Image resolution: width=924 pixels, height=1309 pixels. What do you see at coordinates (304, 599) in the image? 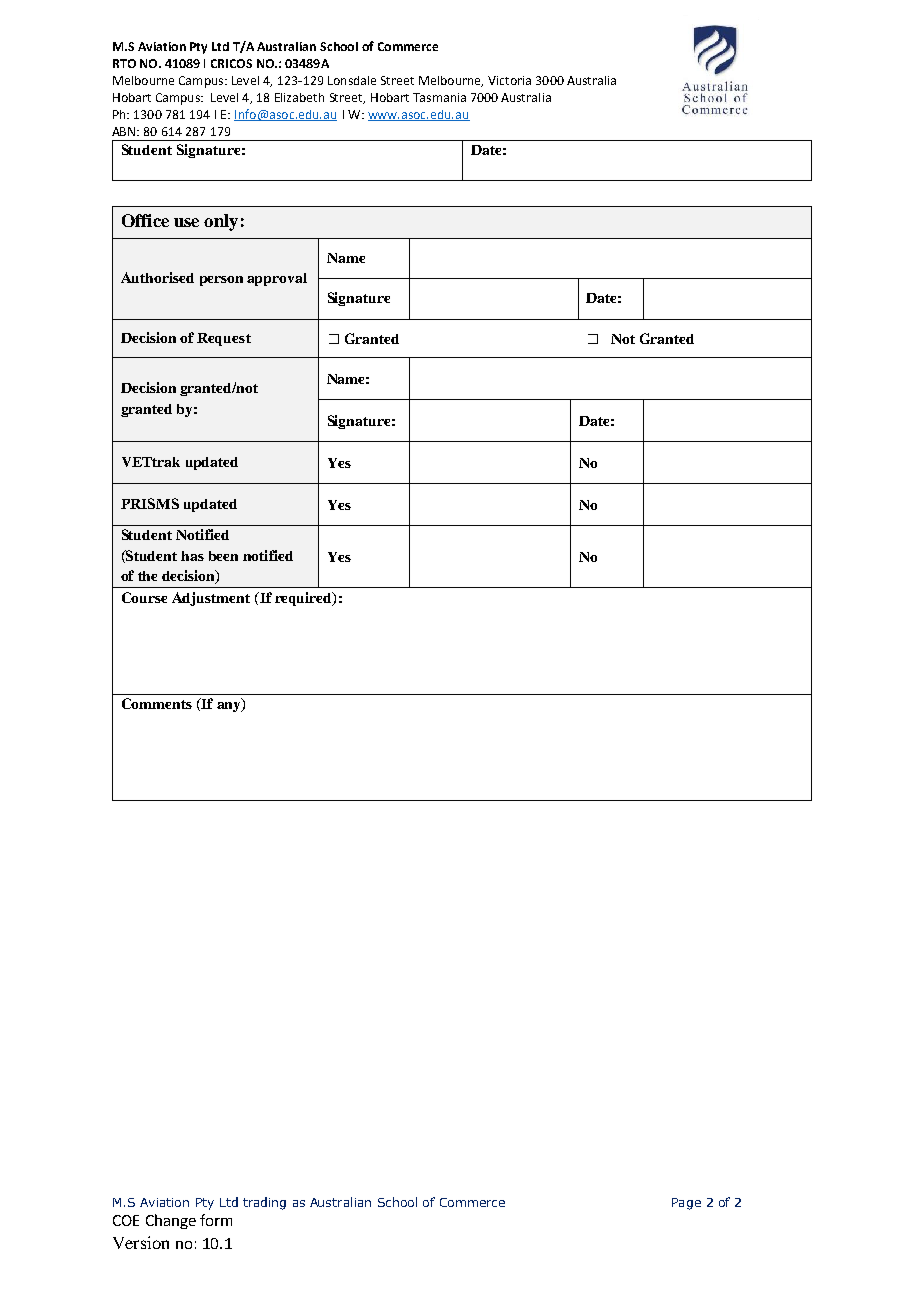
I see `required` at bounding box center [304, 599].
